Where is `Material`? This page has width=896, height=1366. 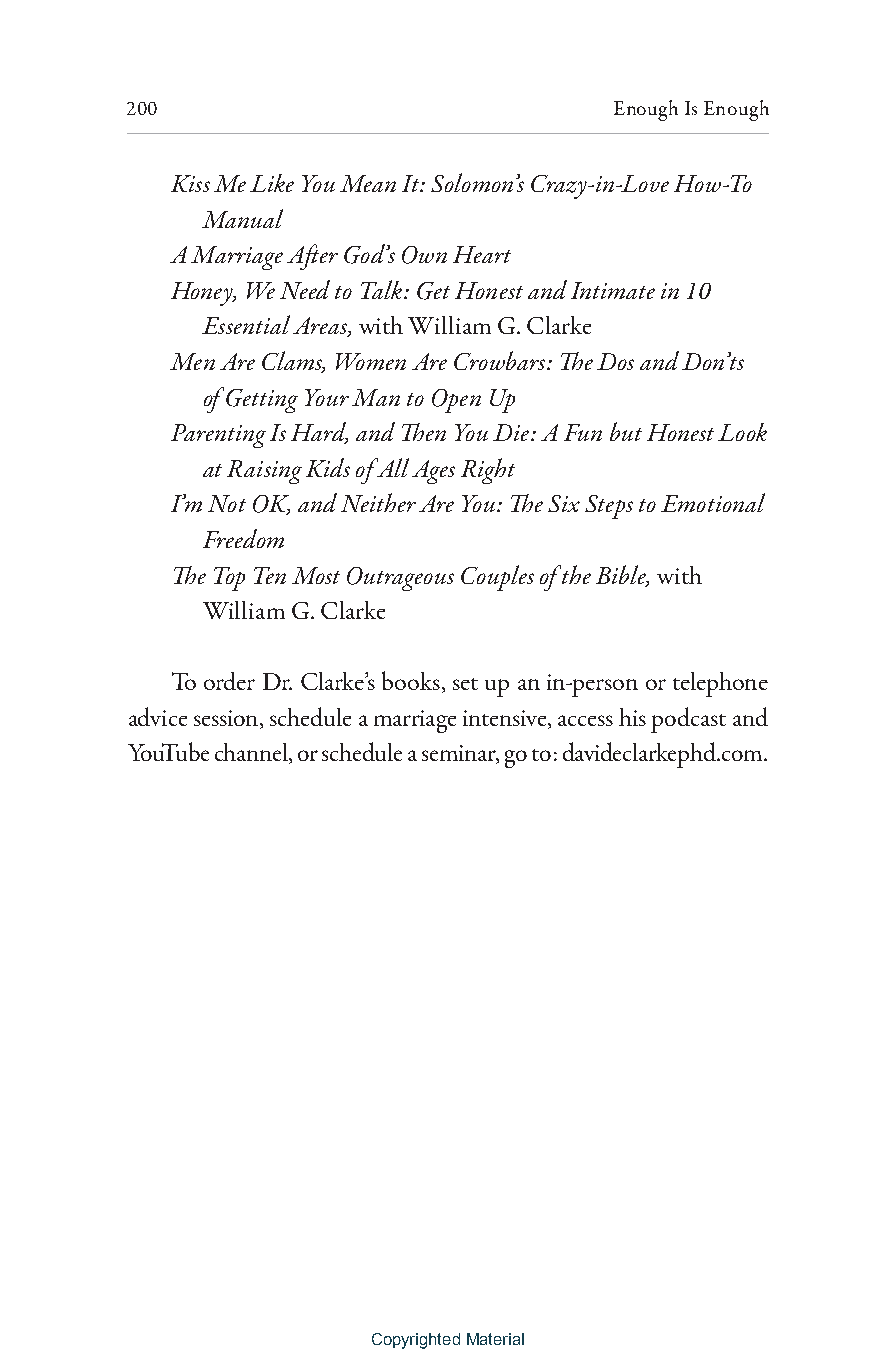 Material is located at coordinates (495, 1339).
